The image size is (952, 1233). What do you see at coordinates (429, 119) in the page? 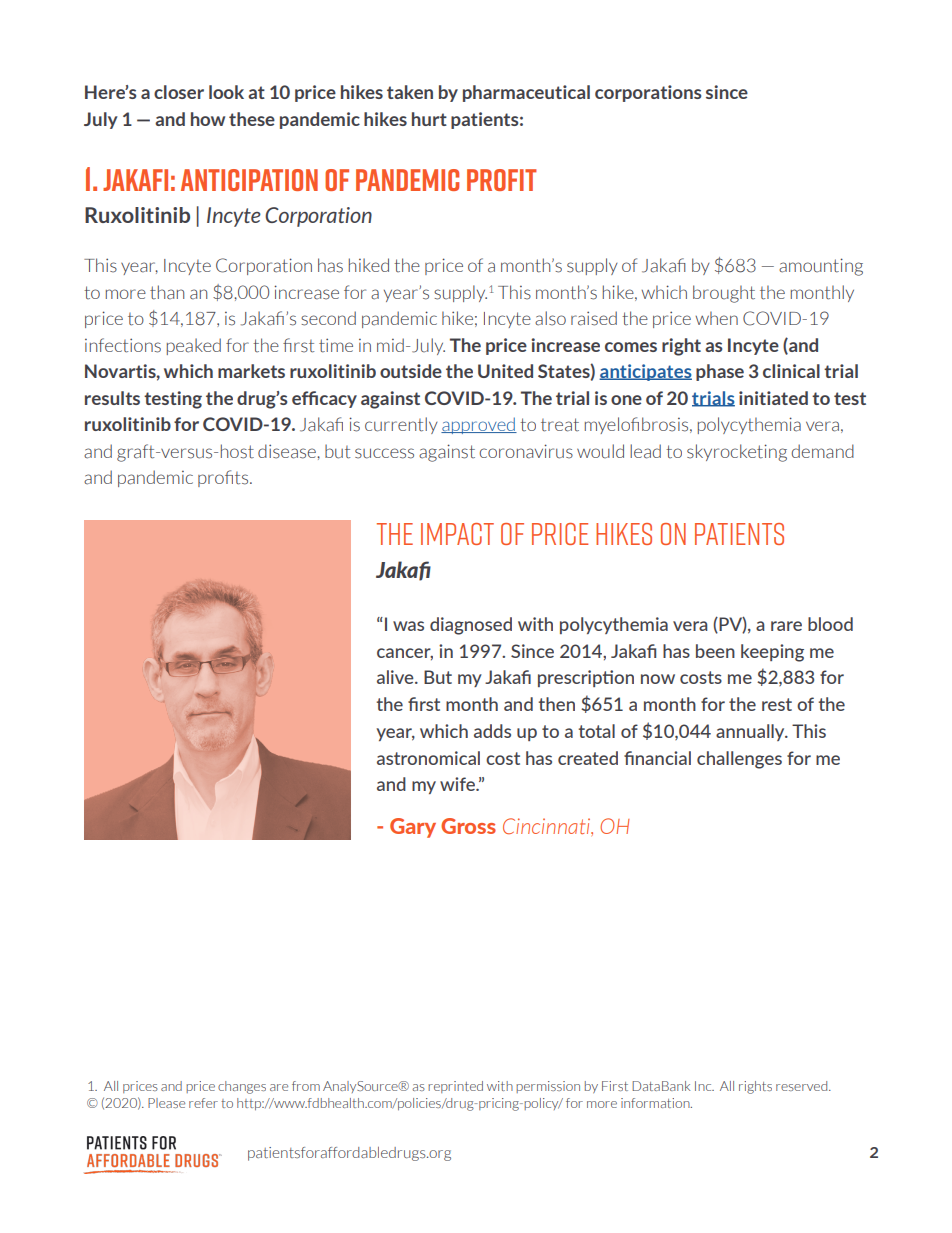
I see `hurt` at bounding box center [429, 119].
